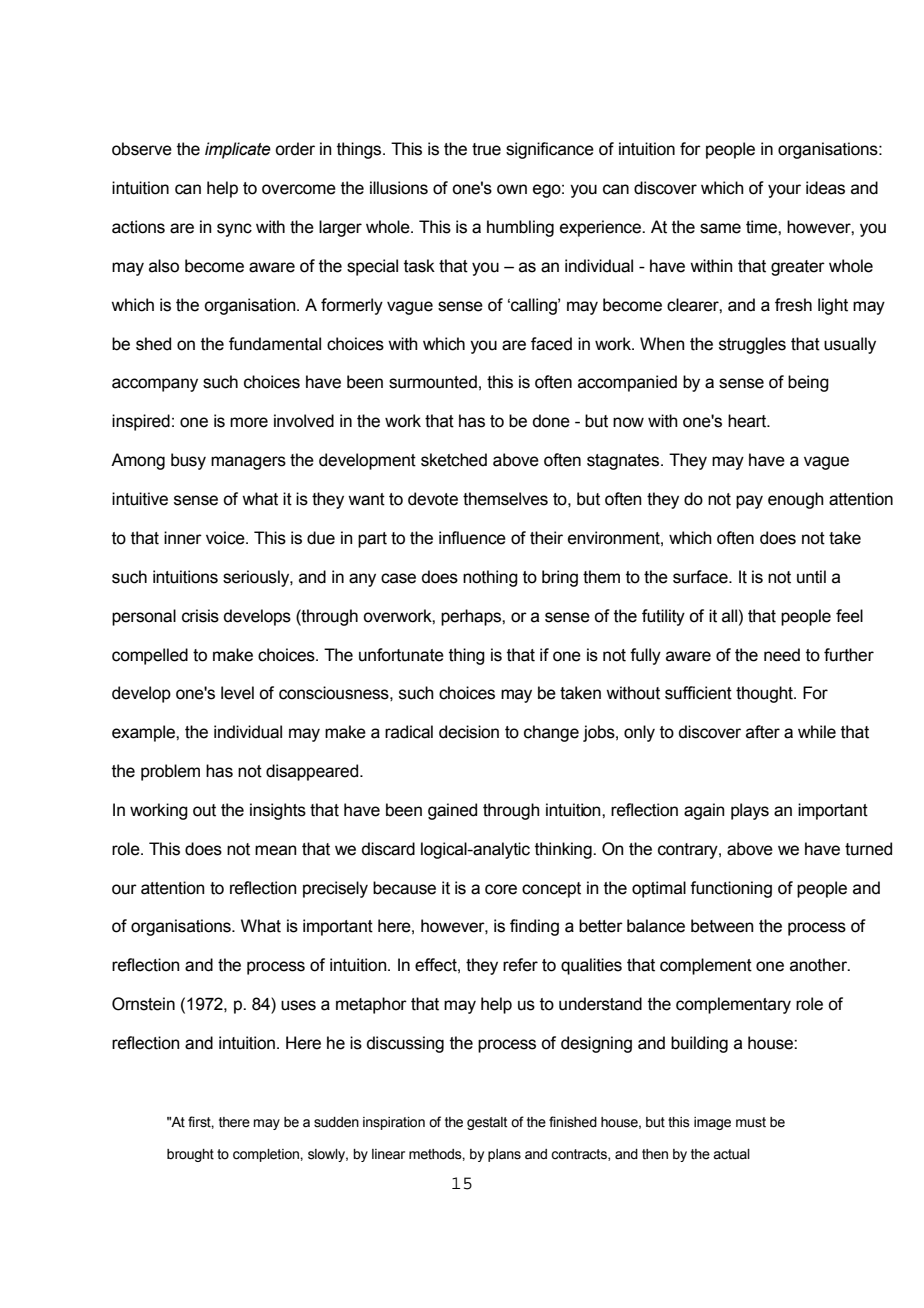 Image resolution: width=924 pixels, height=1308 pixels. I want to click on gestalt, so click(487, 1123).
